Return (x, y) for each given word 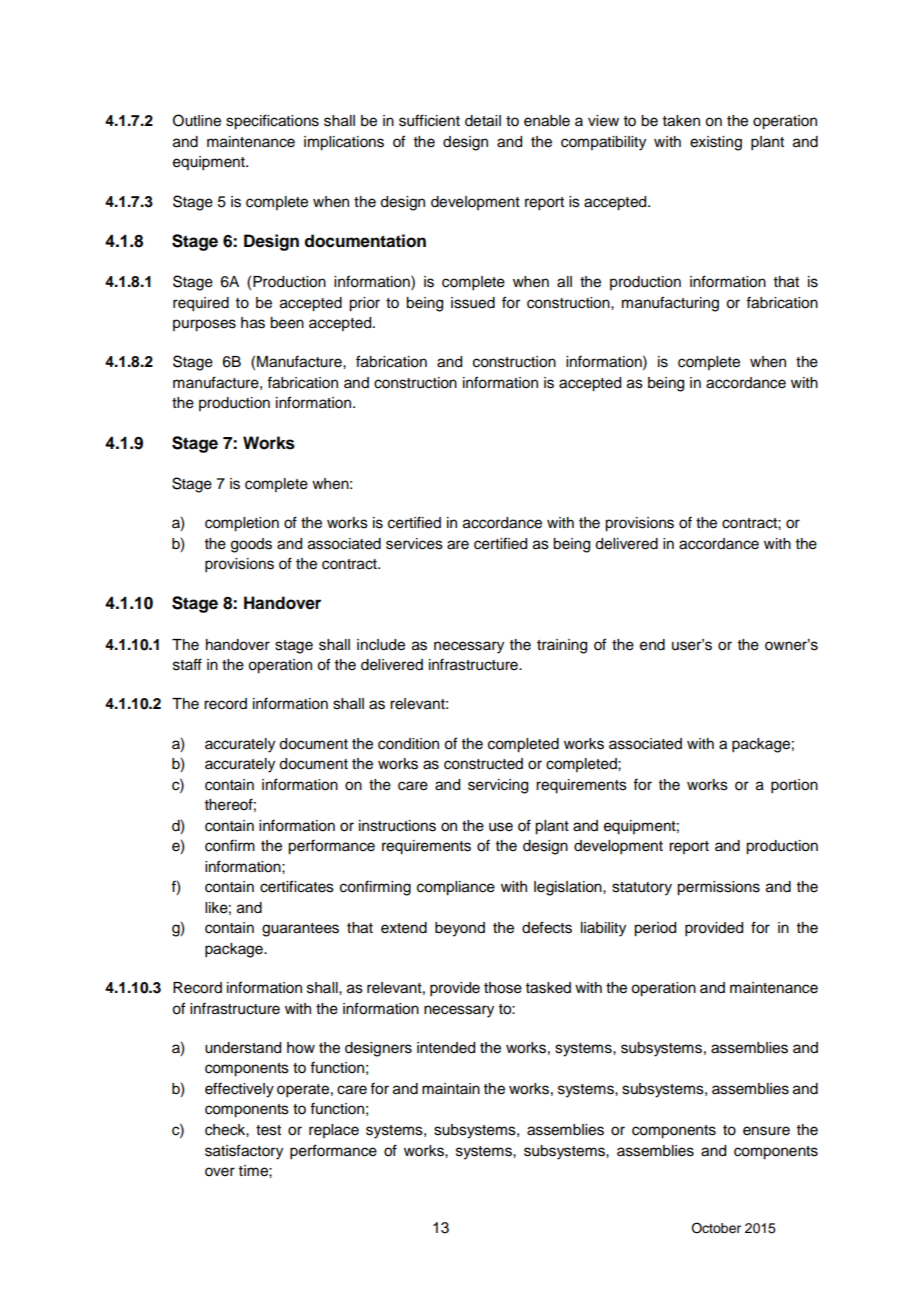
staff (187, 664)
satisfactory (244, 1152)
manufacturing (670, 304)
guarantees (300, 930)
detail (483, 121)
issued (473, 303)
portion (794, 786)
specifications (272, 122)
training (562, 646)
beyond (460, 929)
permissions (718, 888)
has (253, 323)
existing (716, 143)
